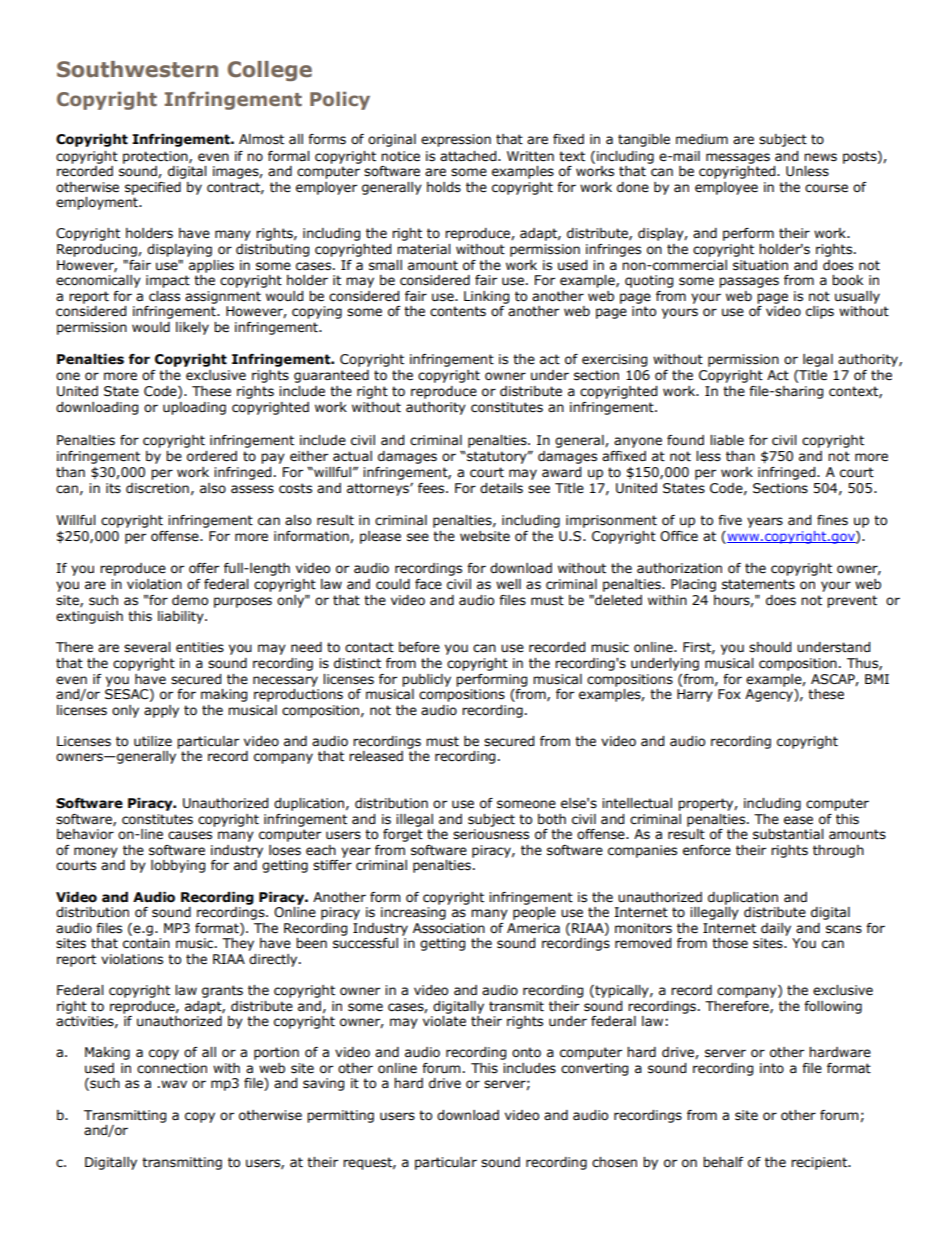 This document has height=1233, width=952. What do you see at coordinates (508, 584) in the document?
I see `well` at bounding box center [508, 584].
